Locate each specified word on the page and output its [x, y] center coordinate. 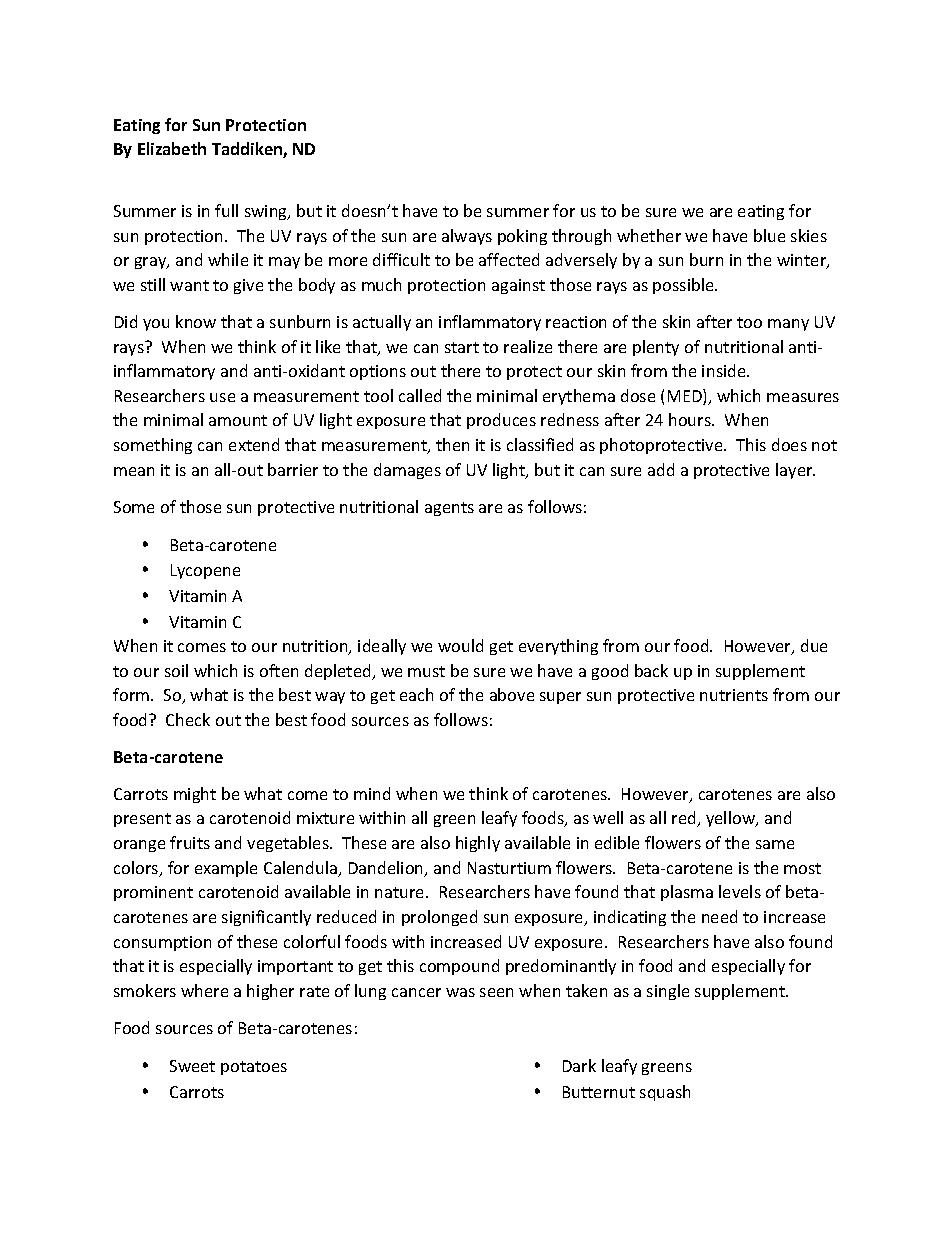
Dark [579, 1065]
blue [769, 235]
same [775, 844]
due [814, 645]
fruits [190, 842]
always [467, 237]
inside [725, 370]
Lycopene [205, 571]
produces [501, 421]
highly [478, 844]
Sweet [192, 1066]
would [460, 645]
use [222, 397]
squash [665, 1093]
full [226, 210]
